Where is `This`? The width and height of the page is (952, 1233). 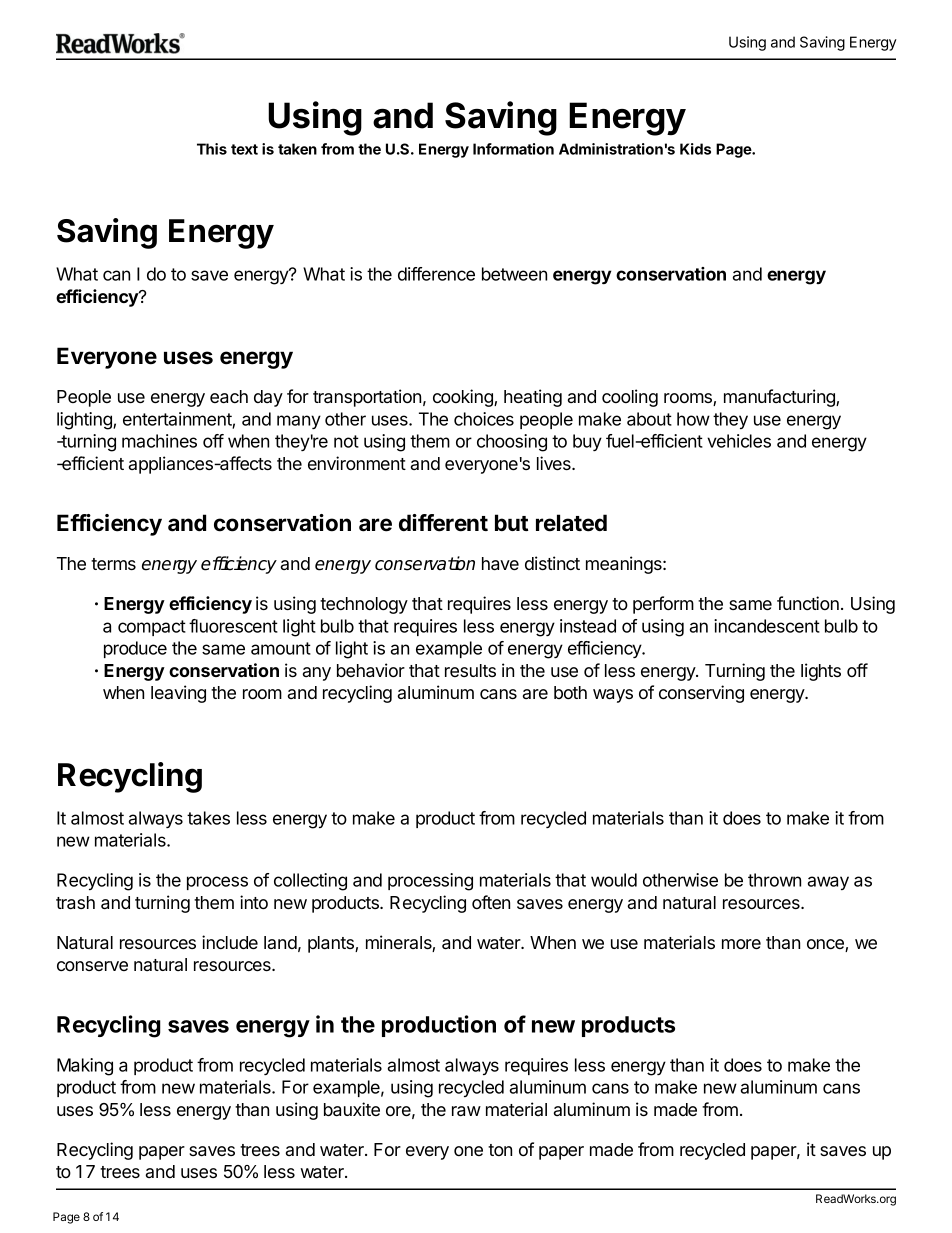
This is located at coordinates (212, 149).
